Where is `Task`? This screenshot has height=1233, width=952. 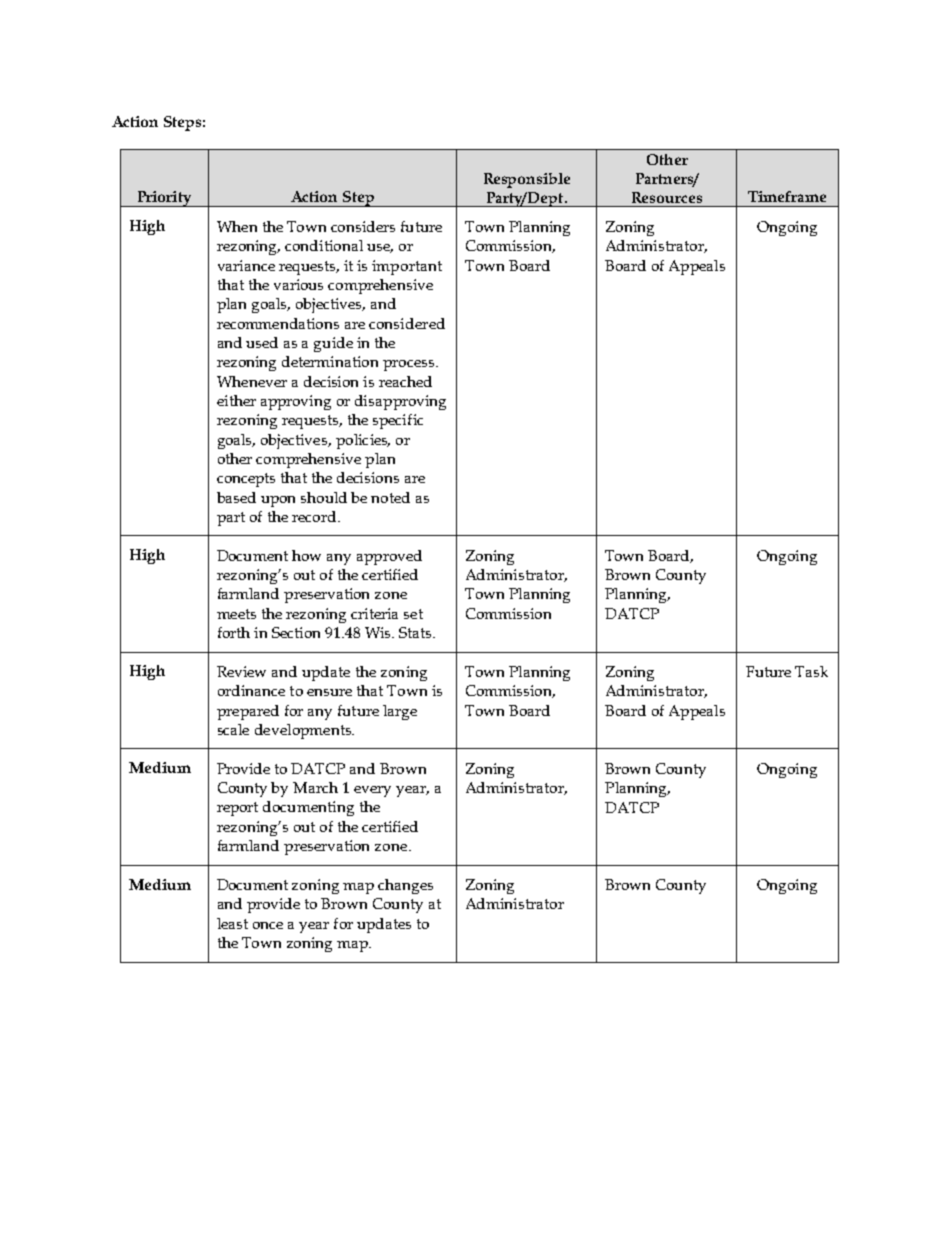 Task is located at coordinates (811, 671).
